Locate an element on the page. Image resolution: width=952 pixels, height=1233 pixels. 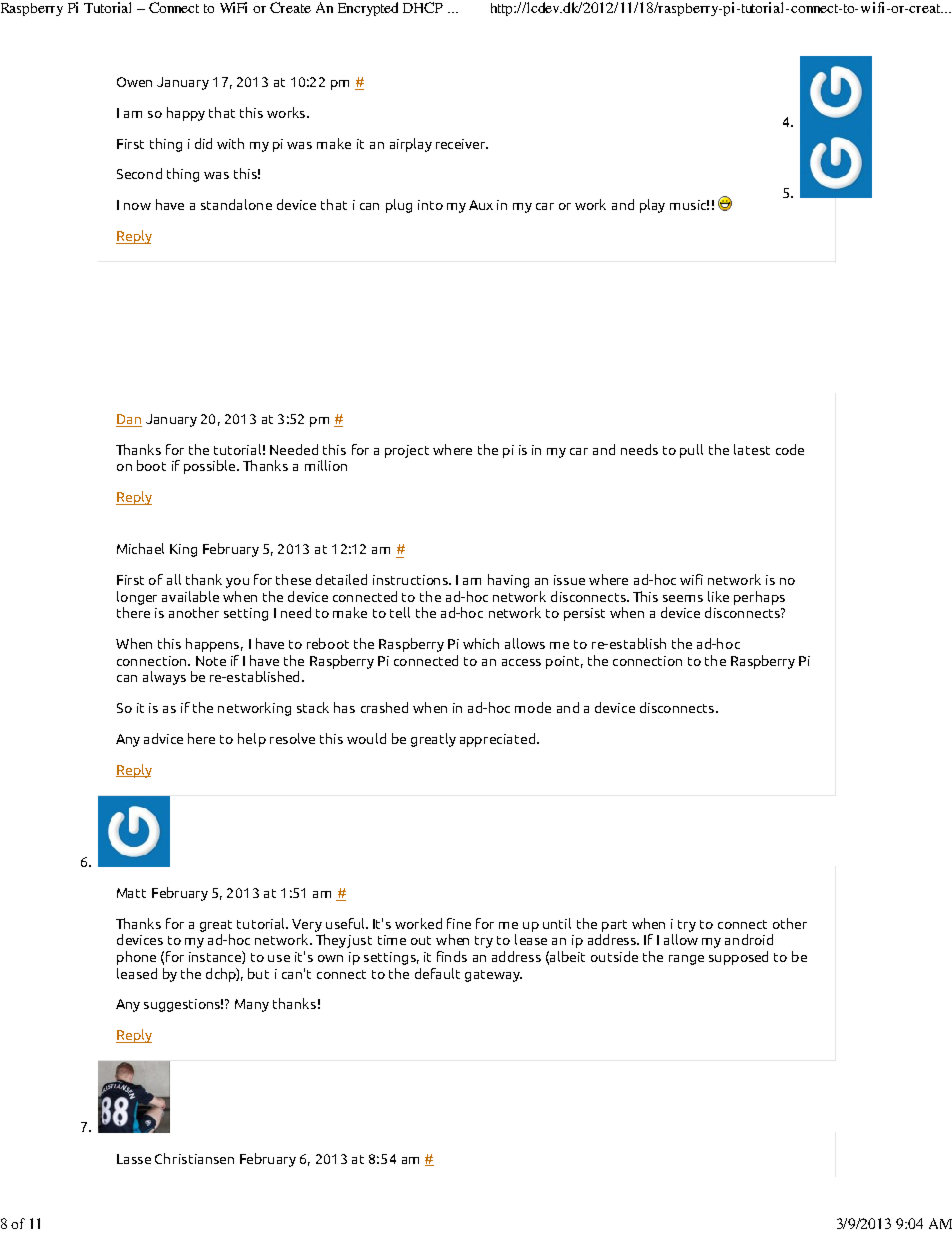
happy is located at coordinates (186, 114).
